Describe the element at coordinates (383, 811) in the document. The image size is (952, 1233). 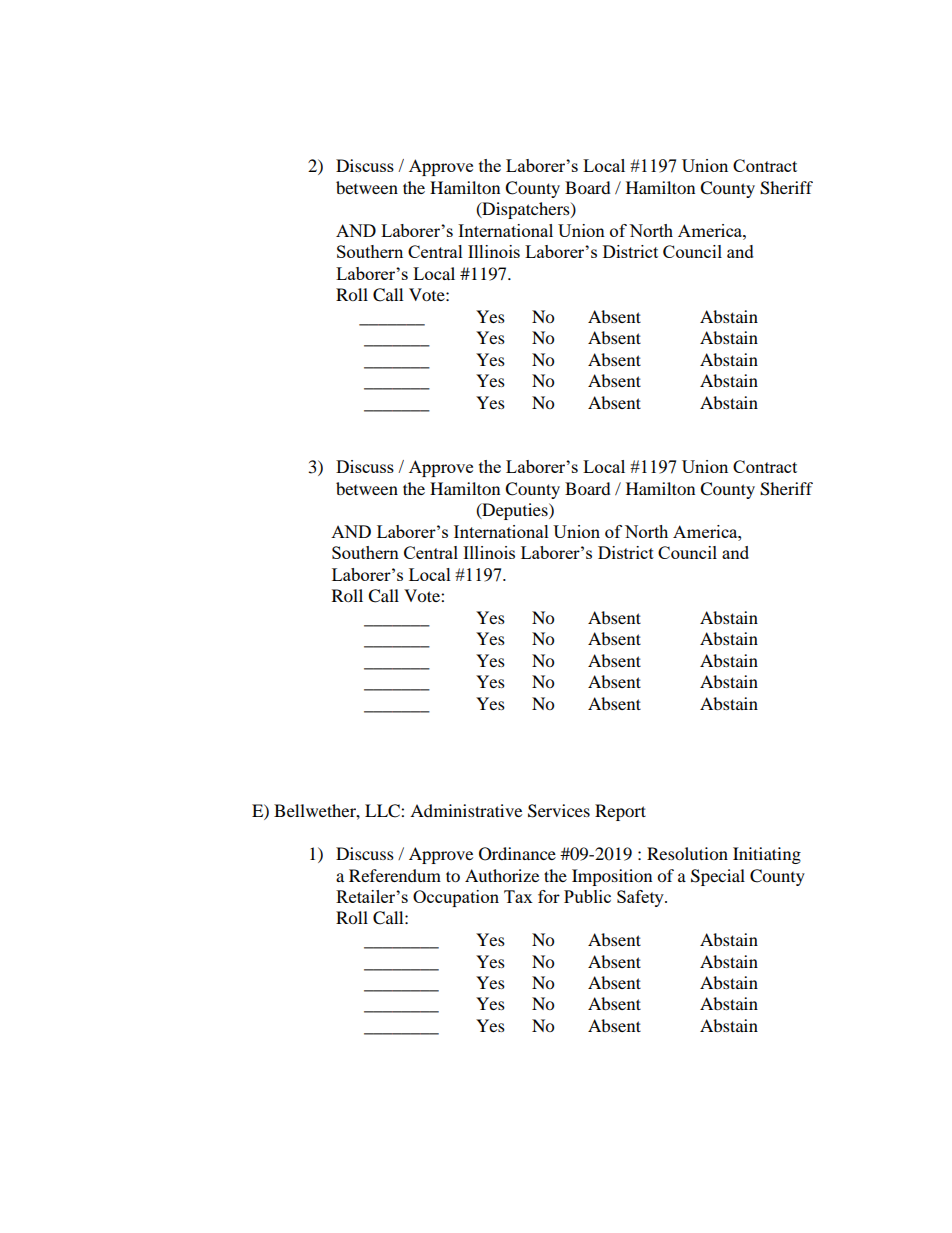
I see `LLC` at that location.
